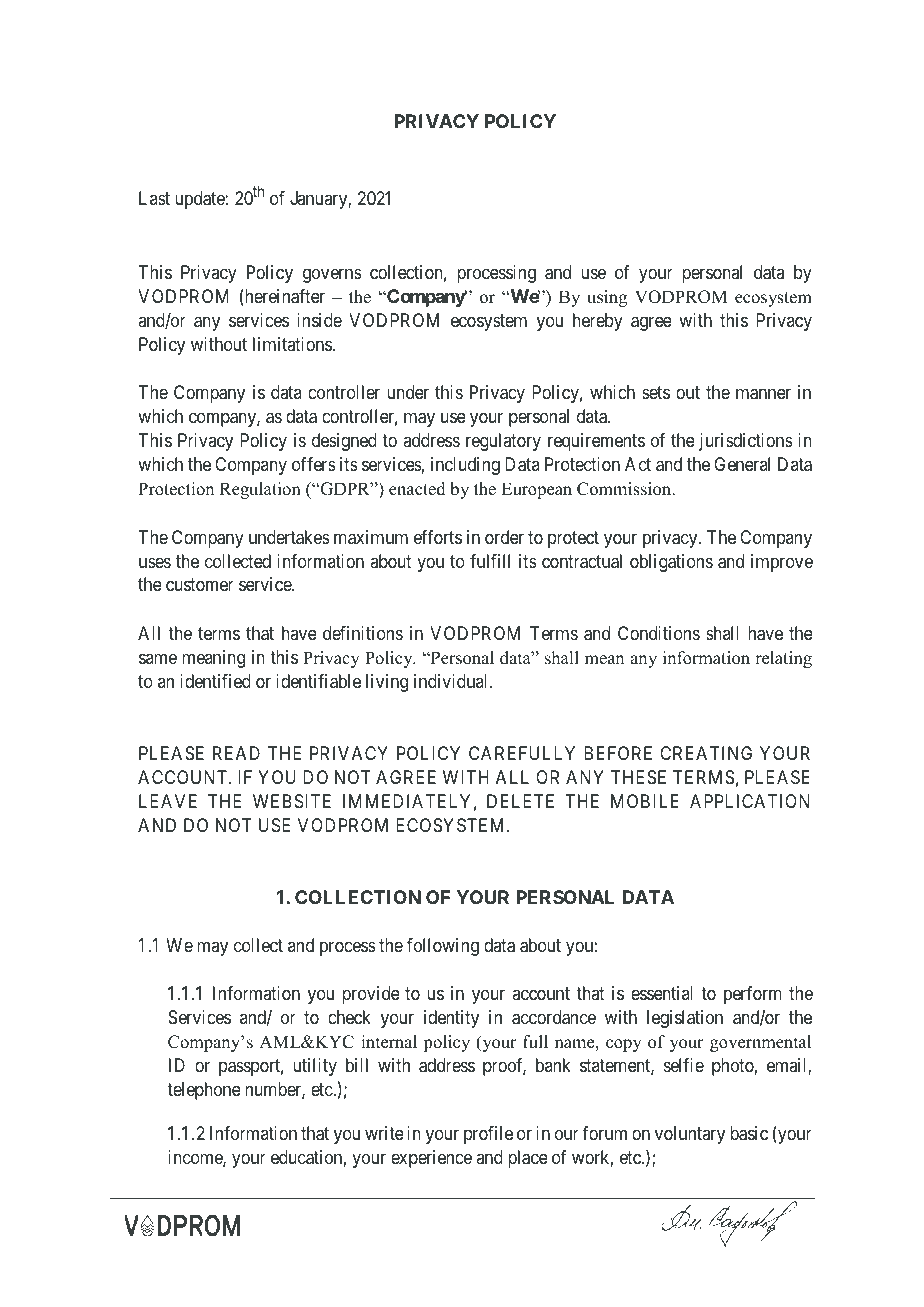 The width and height of the screenshot is (924, 1307). Describe the element at coordinates (332, 276) in the screenshot. I see `governs` at that location.
